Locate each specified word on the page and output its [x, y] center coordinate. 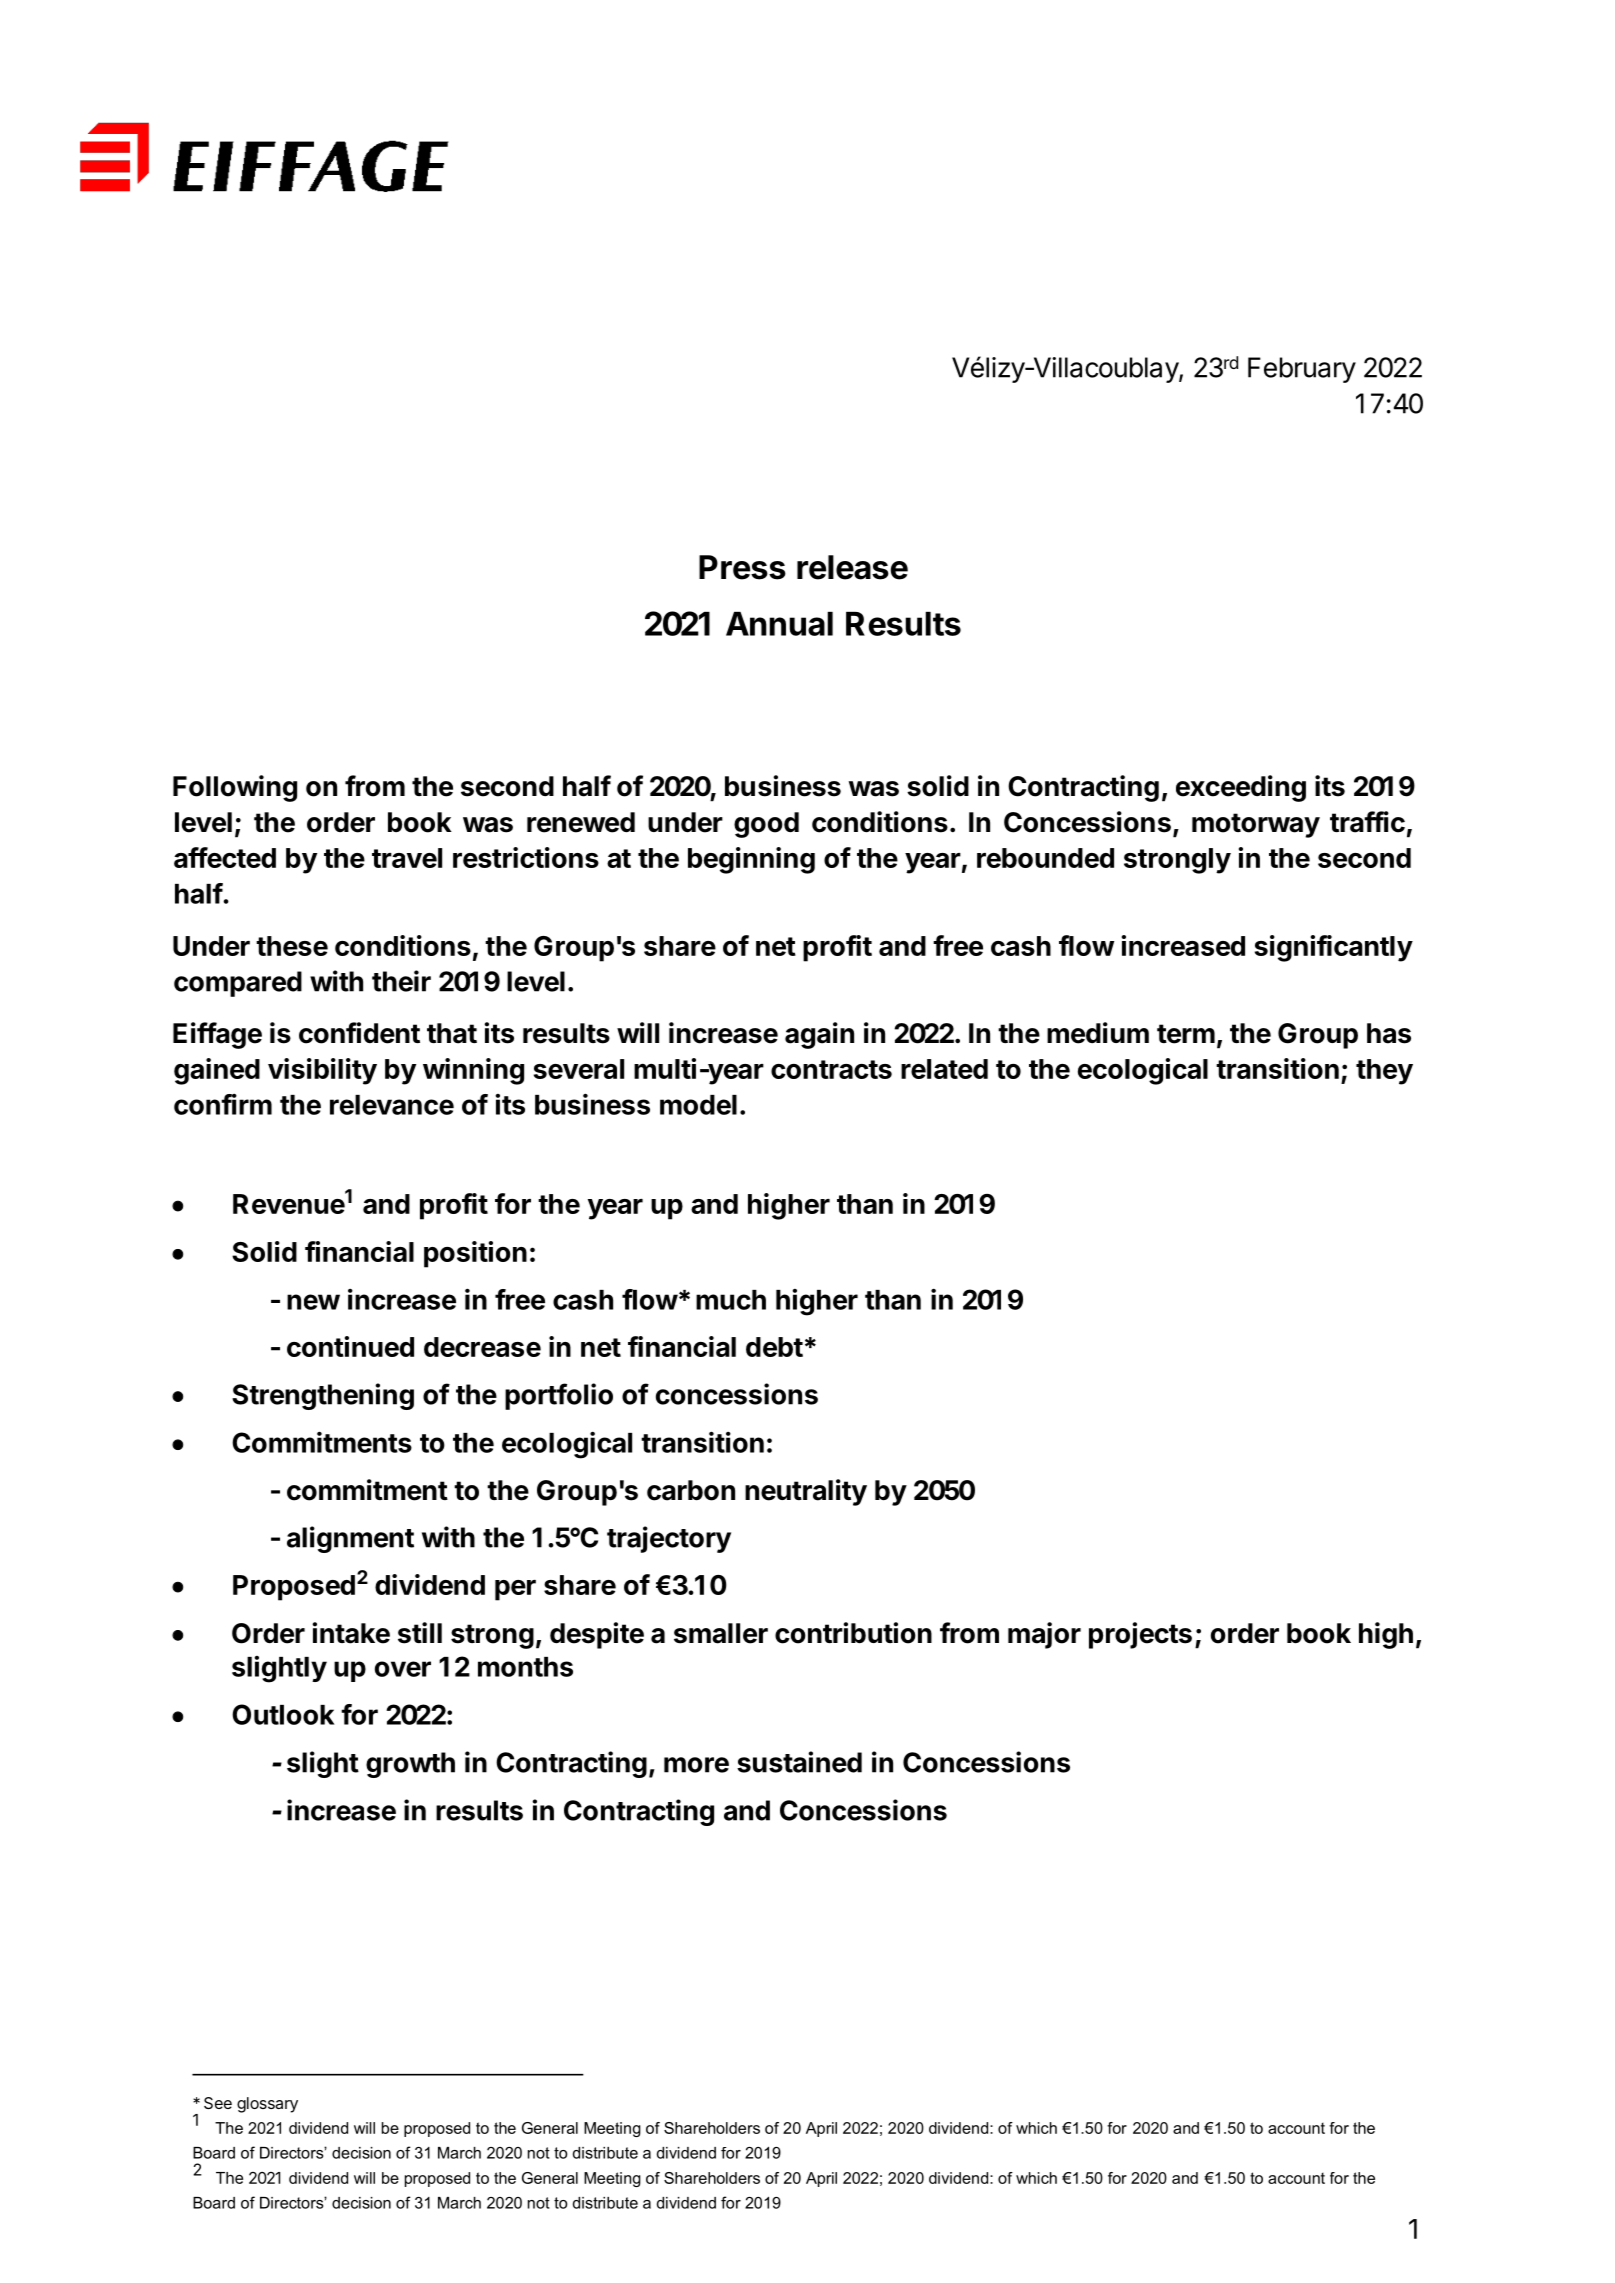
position [475, 1254]
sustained [799, 1762]
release [852, 567]
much [731, 1300]
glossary [267, 2105]
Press [742, 567]
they [1384, 1072]
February [1302, 370]
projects [1140, 1635]
